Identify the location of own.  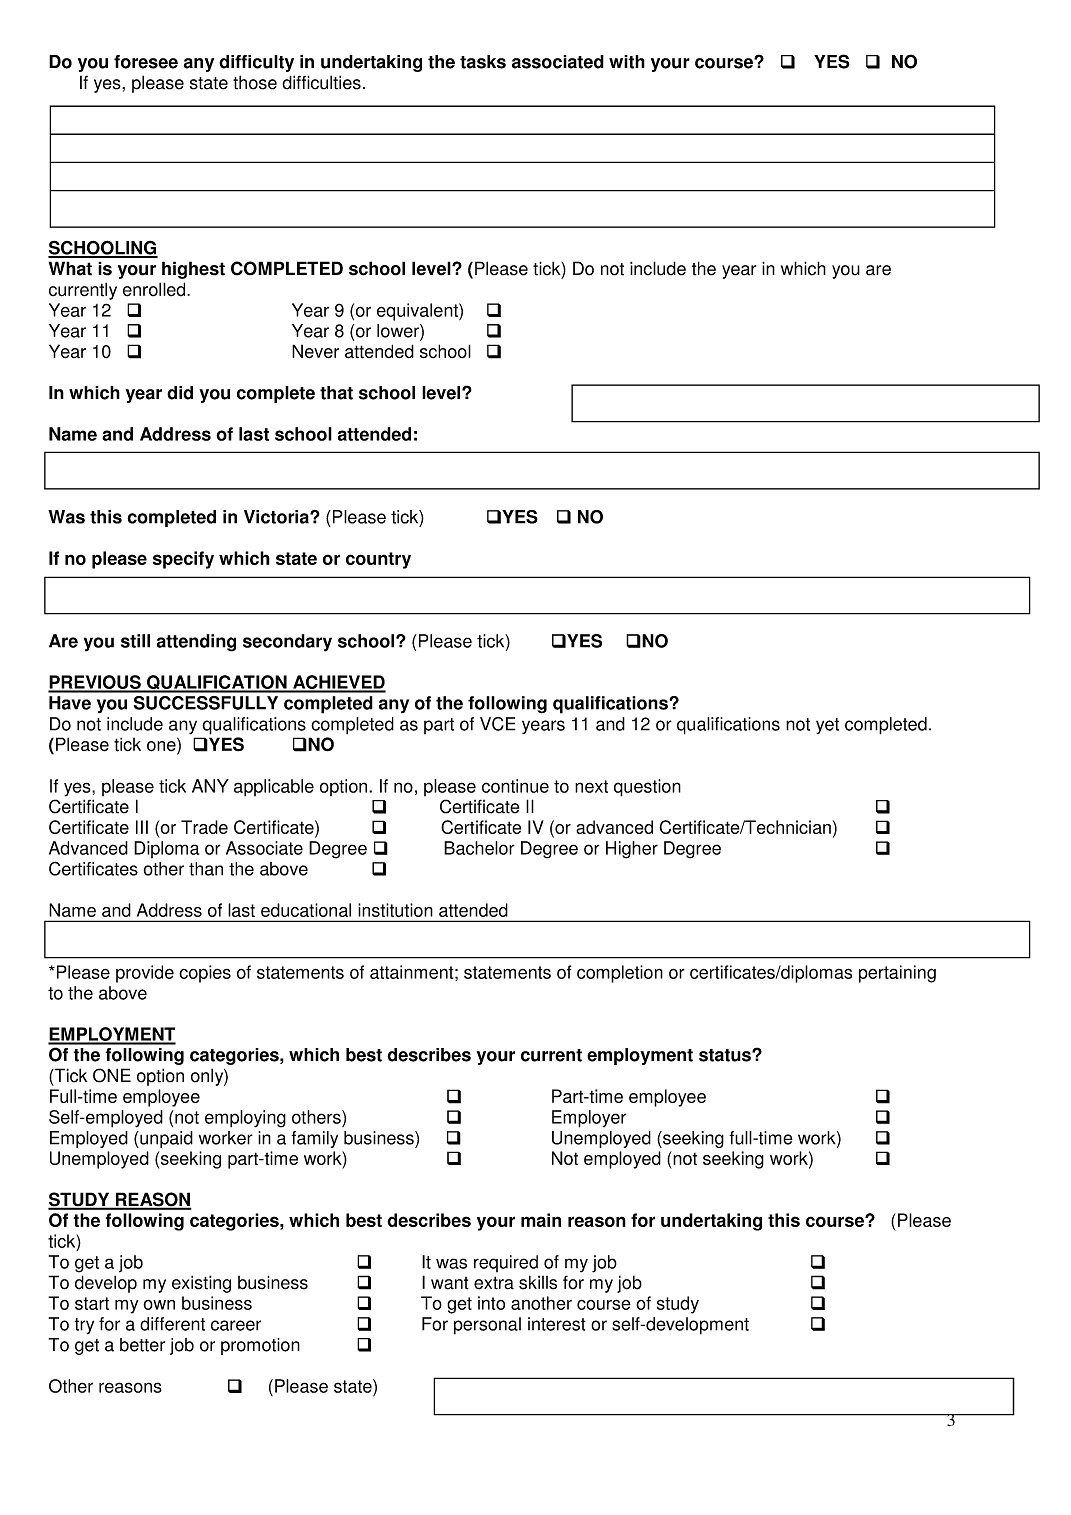
(159, 1305).
